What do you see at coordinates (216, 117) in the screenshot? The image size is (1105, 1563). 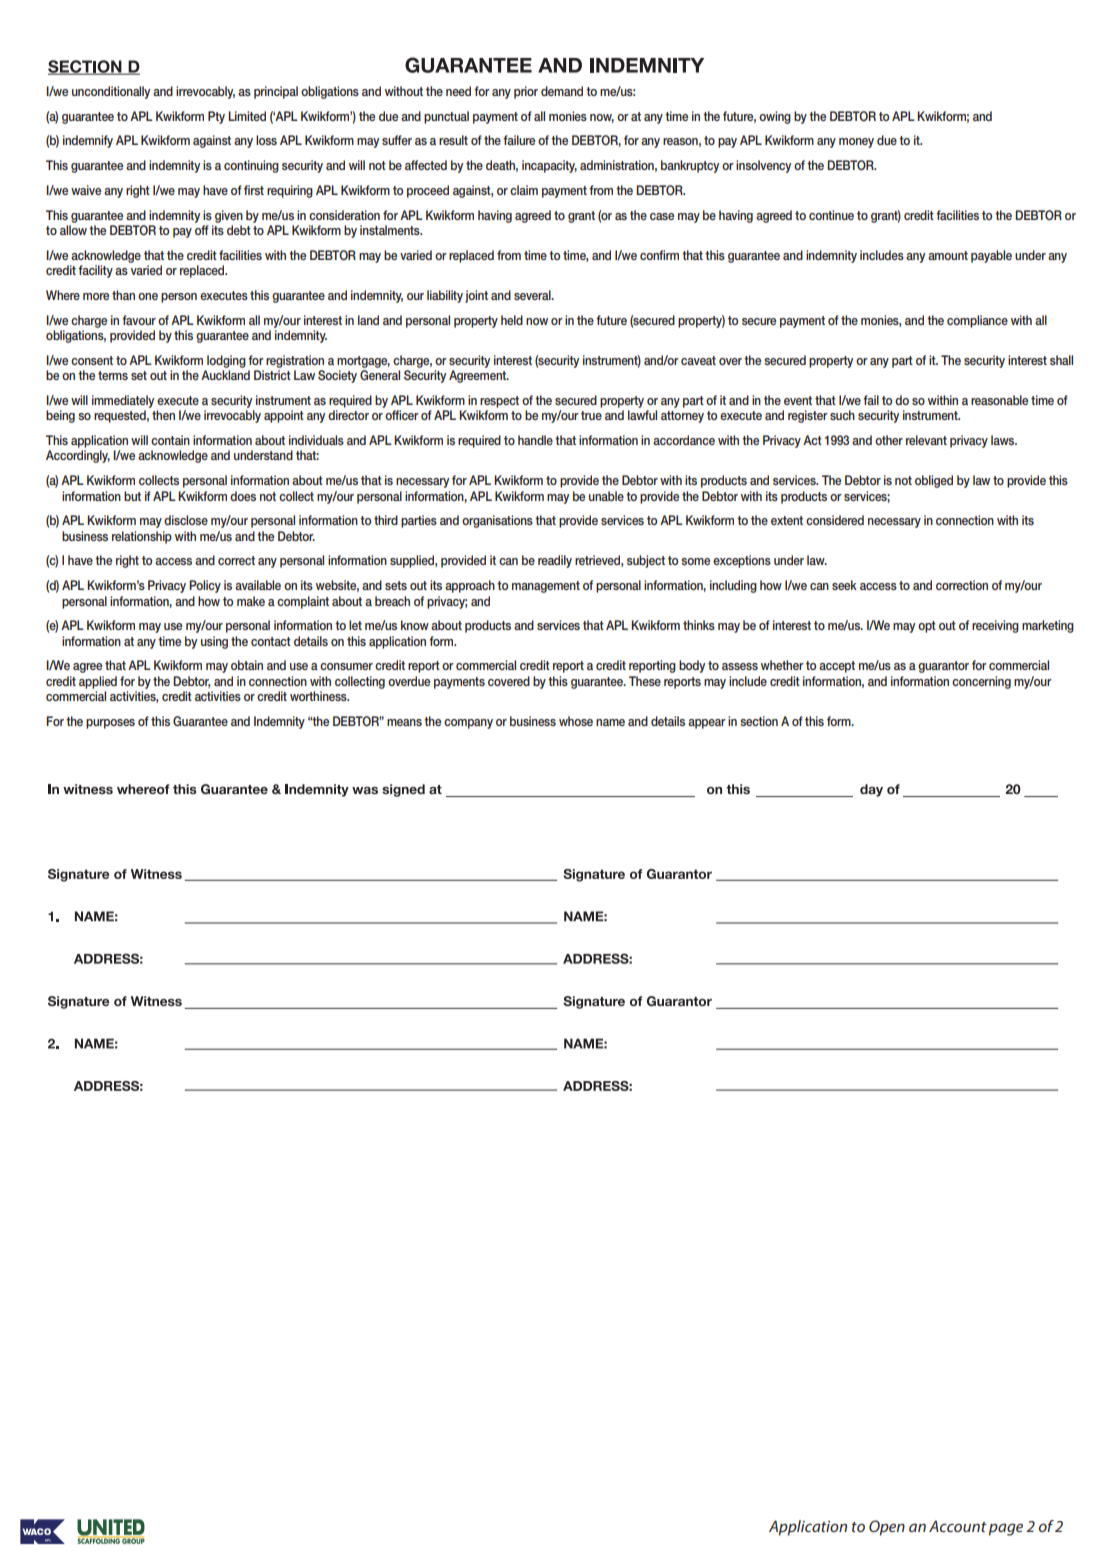 I see `Pty` at bounding box center [216, 117].
